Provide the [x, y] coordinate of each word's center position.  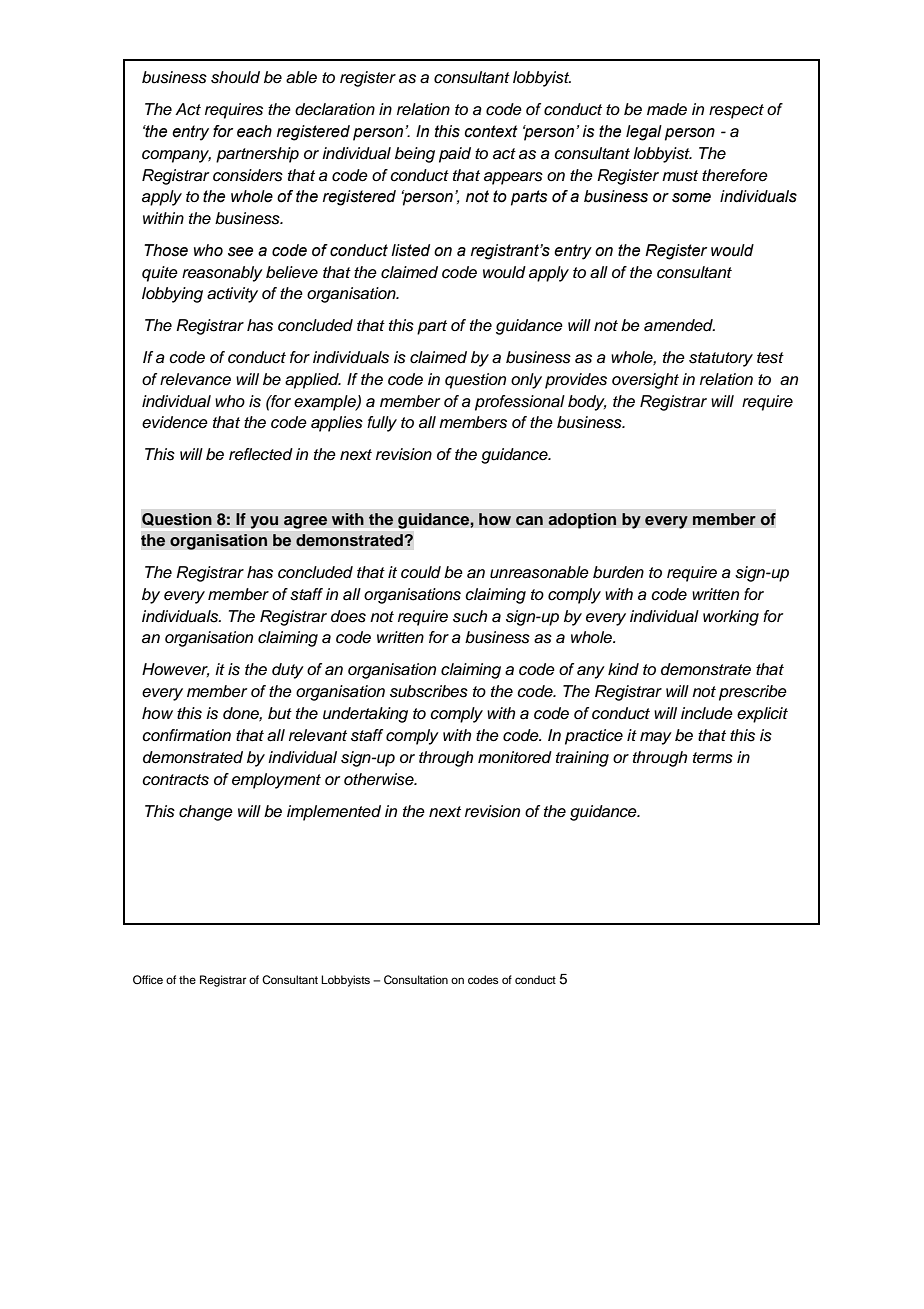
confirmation [186, 735]
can [529, 521]
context [491, 131]
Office [148, 979]
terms [713, 758]
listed [410, 250]
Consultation [416, 980]
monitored [515, 757]
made [667, 109]
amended [679, 325]
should [235, 77]
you [264, 522]
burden [618, 572]
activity [232, 295]
